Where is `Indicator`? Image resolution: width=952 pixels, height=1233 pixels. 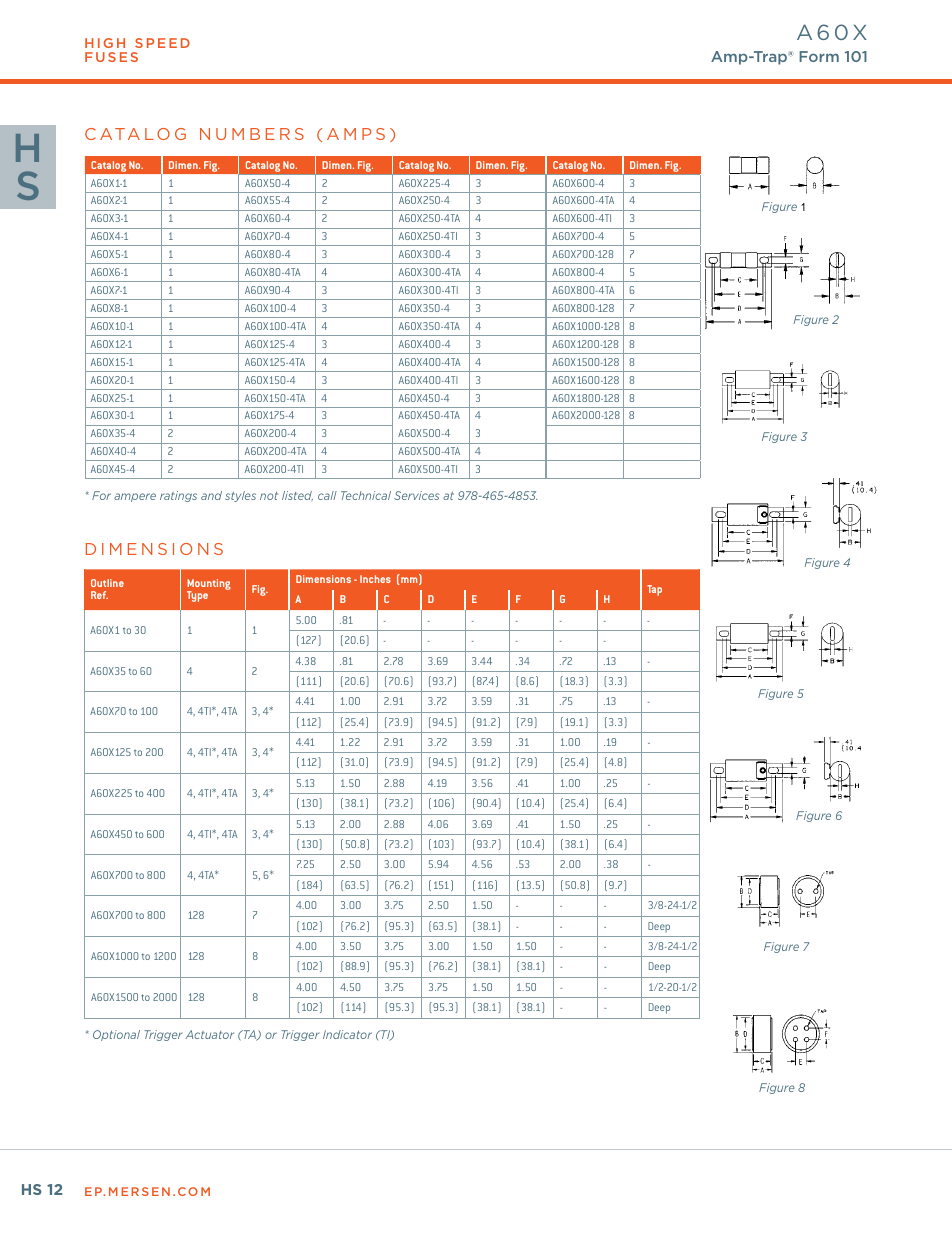
Indicator is located at coordinates (347, 1034).
